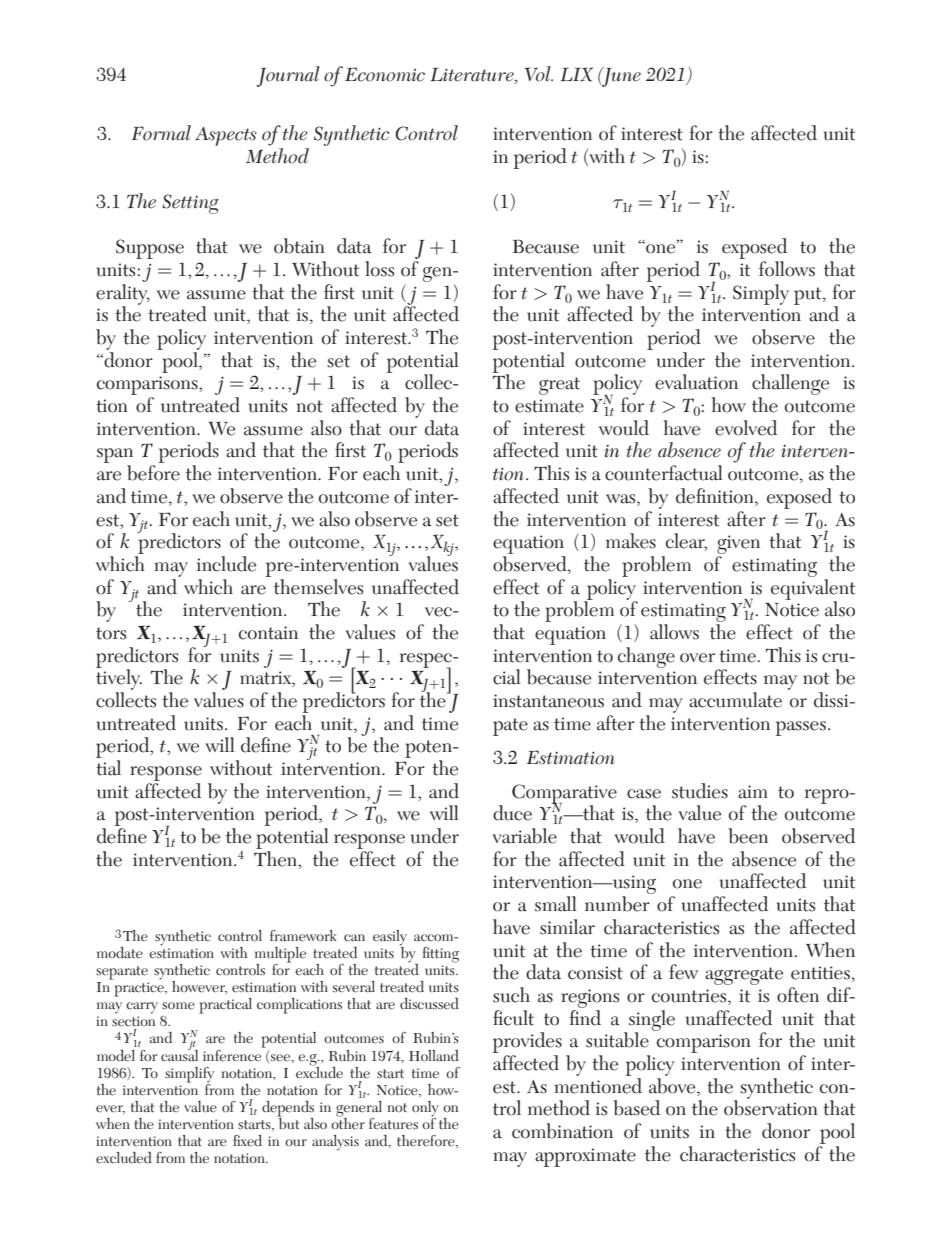  Describe the element at coordinates (247, 1141) in the screenshot. I see `fixed` at that location.
